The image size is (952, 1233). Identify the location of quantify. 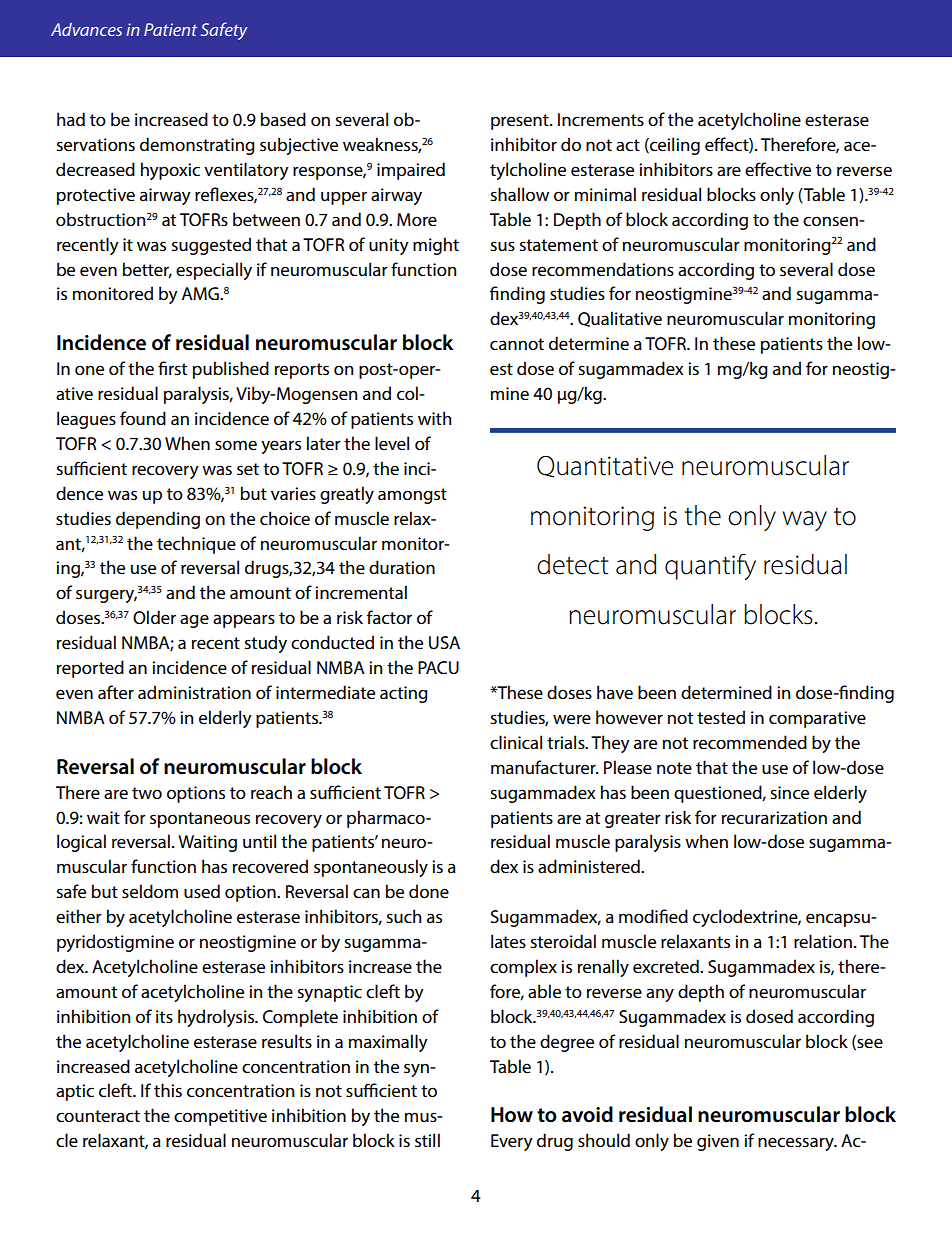
(710, 567).
